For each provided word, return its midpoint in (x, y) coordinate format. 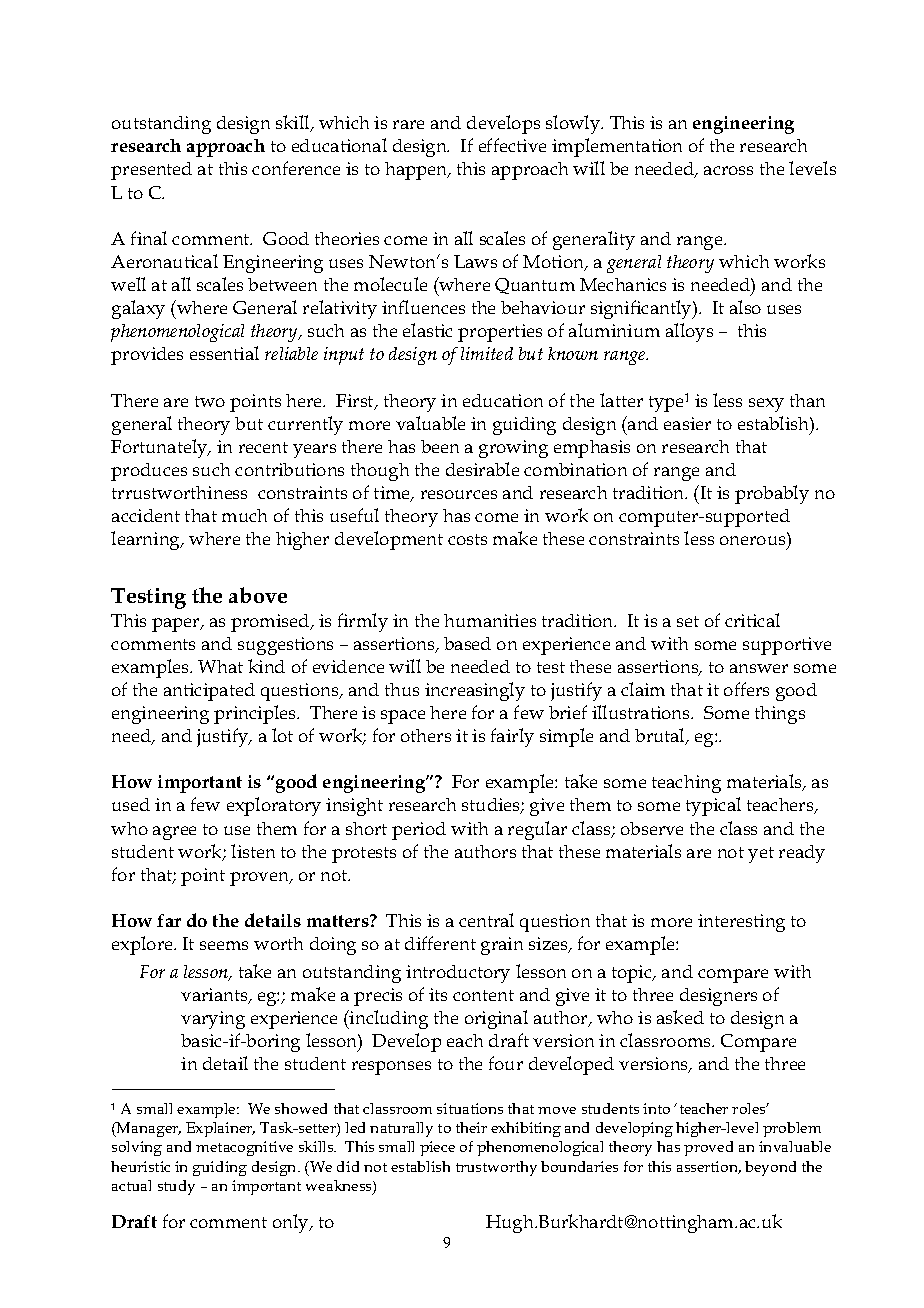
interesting (741, 923)
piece (437, 1148)
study (176, 1187)
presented (151, 171)
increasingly (475, 691)
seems (224, 945)
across (728, 170)
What (220, 666)
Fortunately (160, 448)
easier (687, 423)
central (486, 920)
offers (746, 689)
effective (512, 145)
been (440, 446)
